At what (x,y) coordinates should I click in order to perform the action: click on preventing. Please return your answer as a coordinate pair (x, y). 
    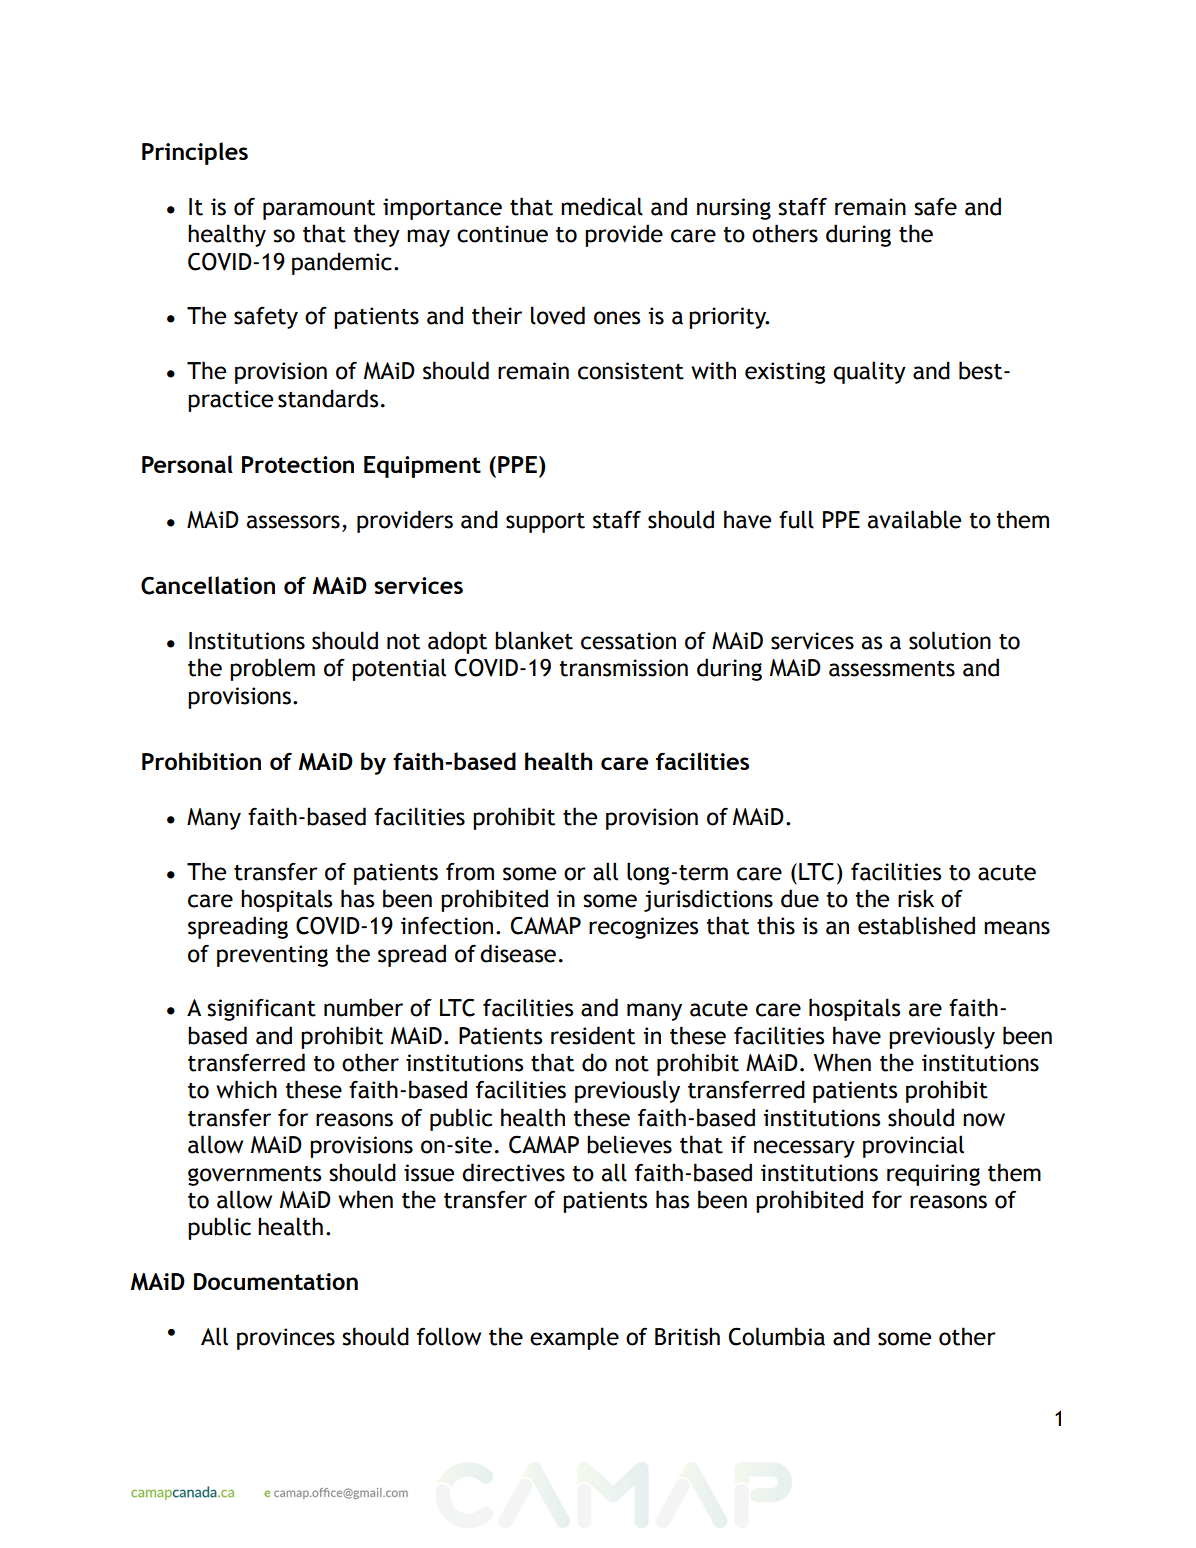
    Looking at the image, I should click on (272, 956).
